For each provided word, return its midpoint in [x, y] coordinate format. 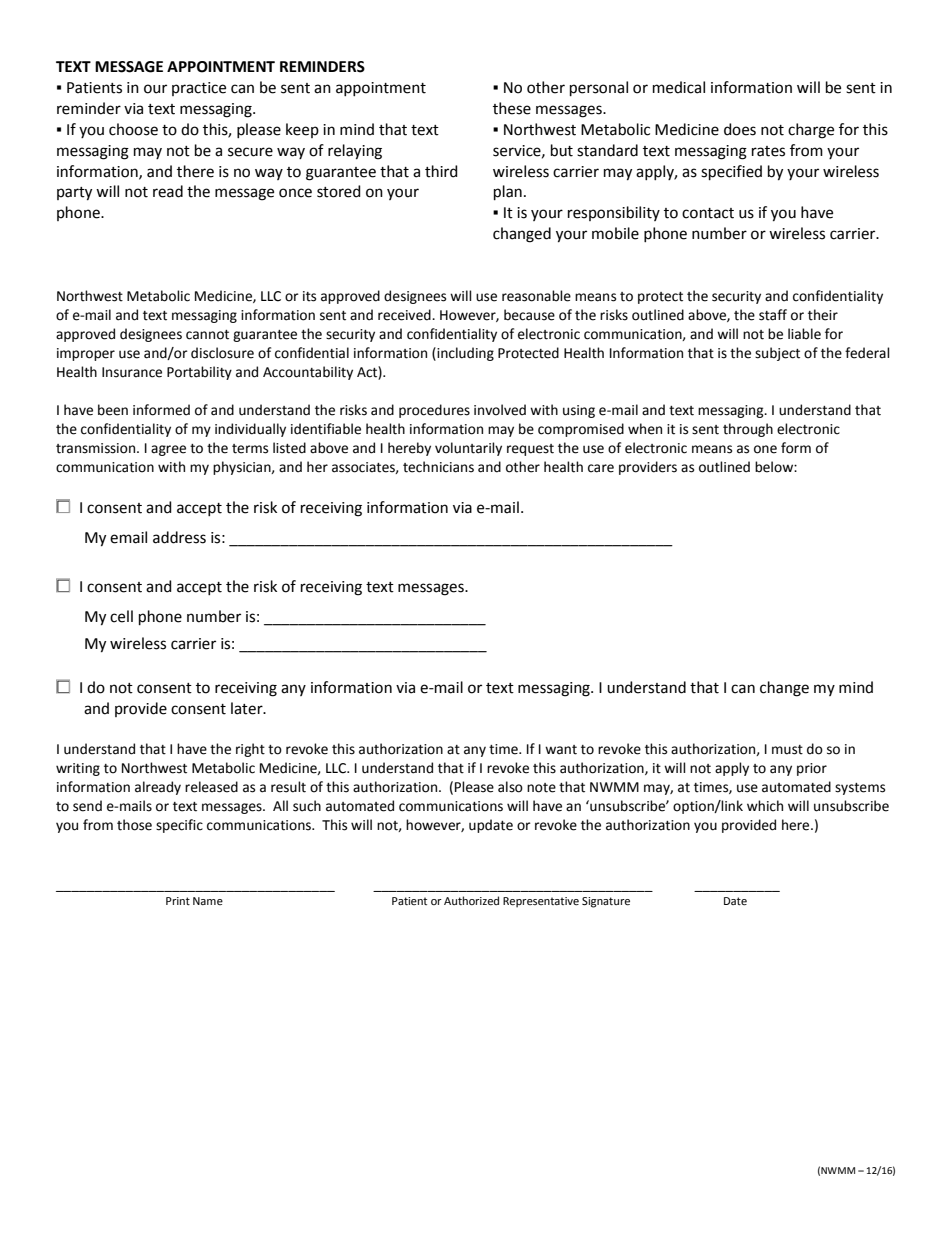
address [179, 537]
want [561, 750]
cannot [207, 335]
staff [773, 315]
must [787, 750]
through [748, 430]
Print [178, 901]
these [512, 108]
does [740, 129]
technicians [438, 467]
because [529, 315]
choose [133, 129]
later [248, 708]
